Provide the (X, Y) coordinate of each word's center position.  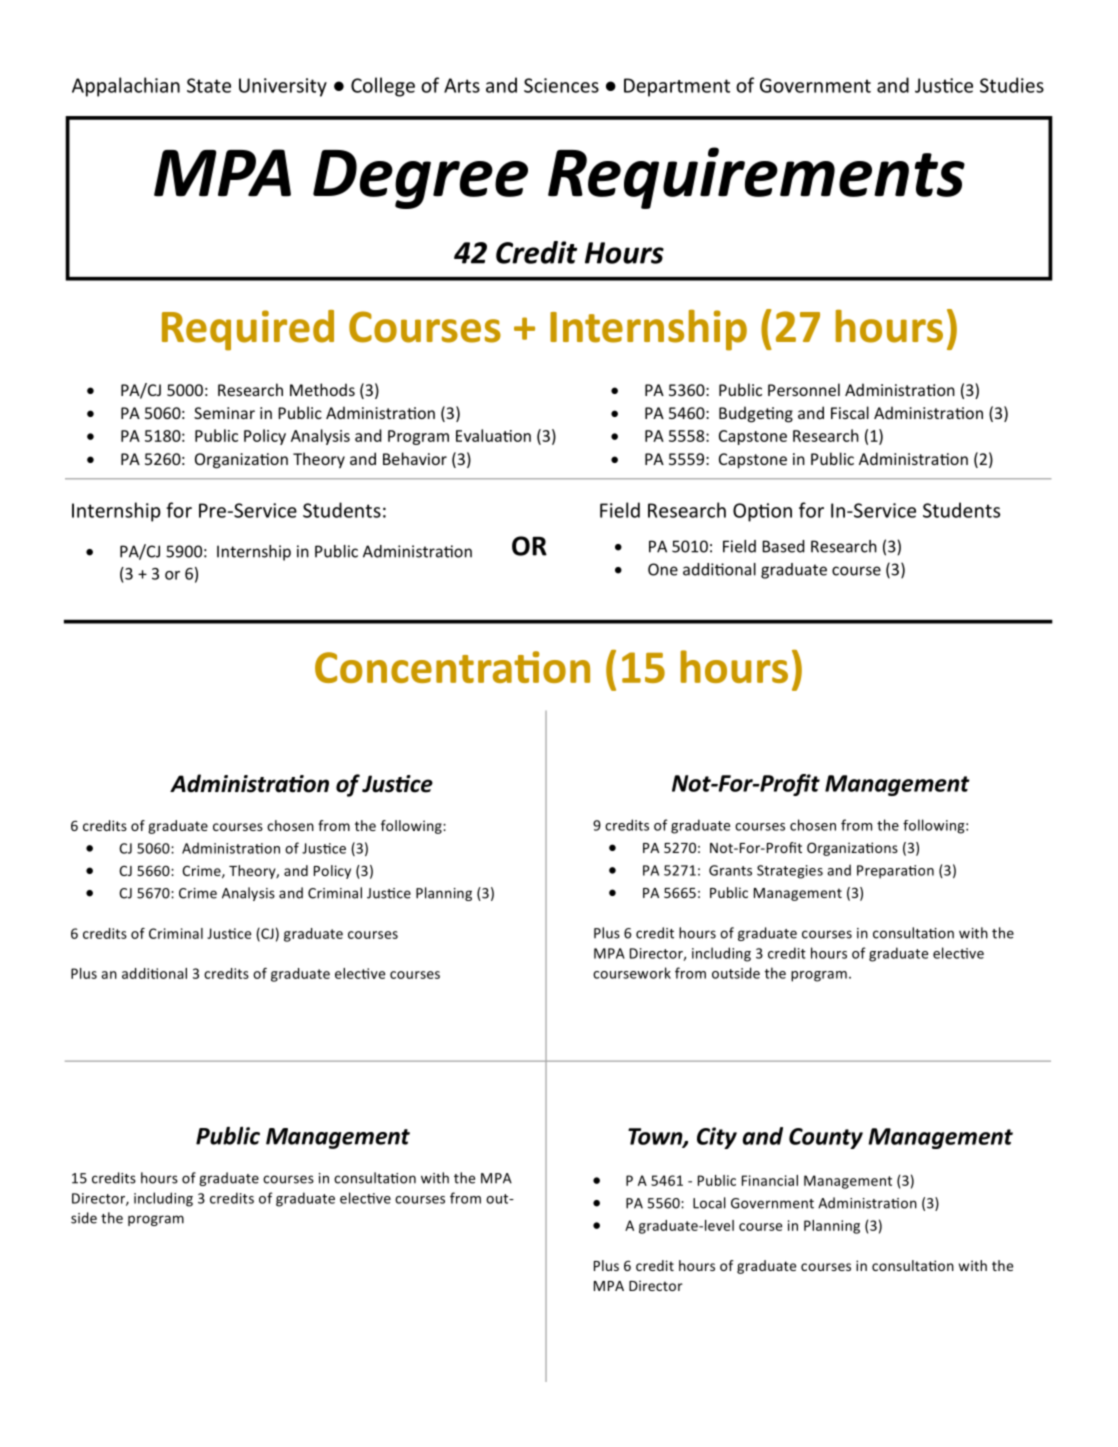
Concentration (452, 667)
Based (783, 546)
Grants (730, 870)
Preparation (895, 872)
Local (709, 1203)
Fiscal (850, 412)
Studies (1012, 85)
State (209, 85)
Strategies (790, 872)
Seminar (224, 413)
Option (762, 512)
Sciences (561, 85)
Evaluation (493, 435)
